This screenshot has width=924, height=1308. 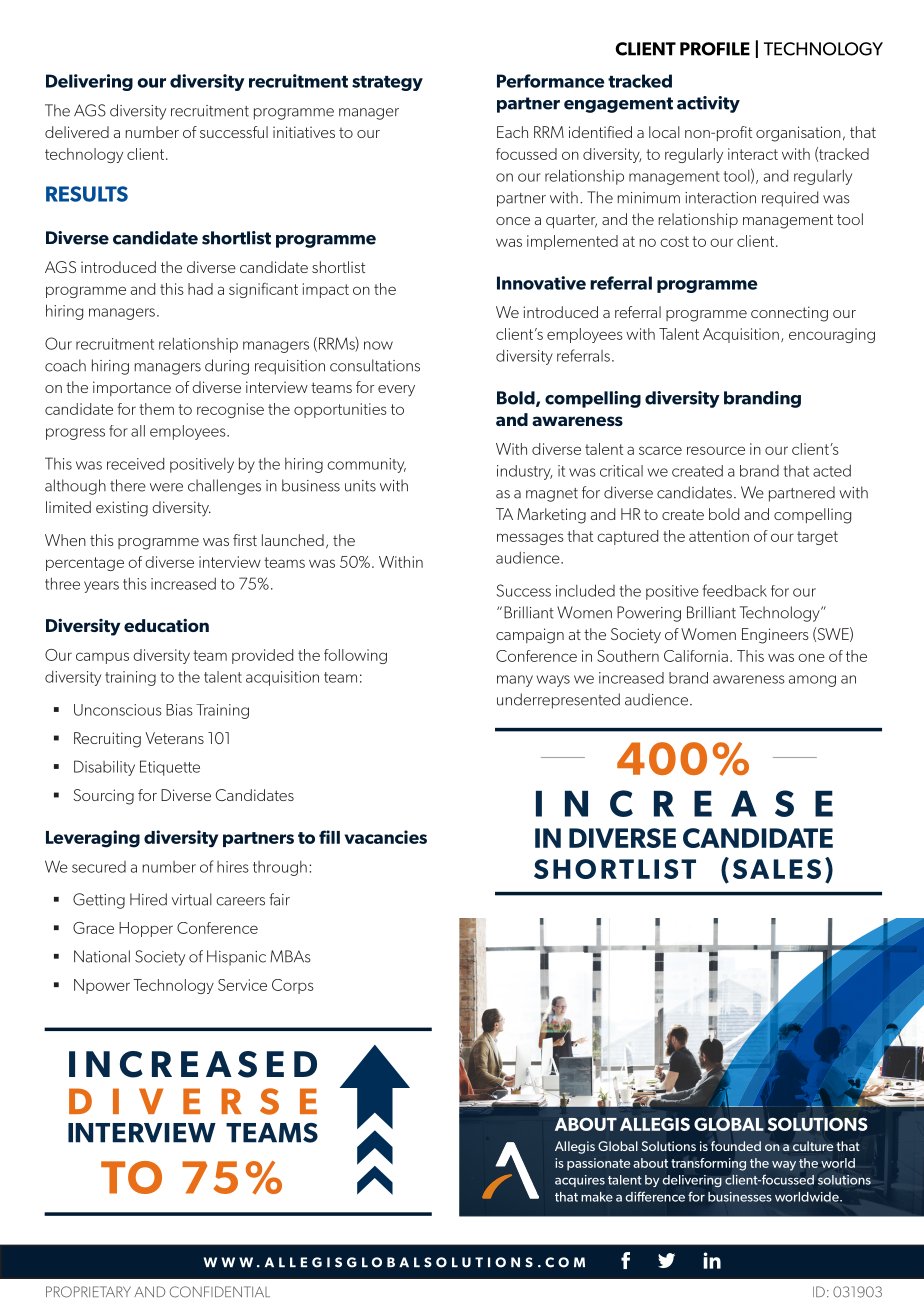 I want to click on many, so click(x=515, y=681).
